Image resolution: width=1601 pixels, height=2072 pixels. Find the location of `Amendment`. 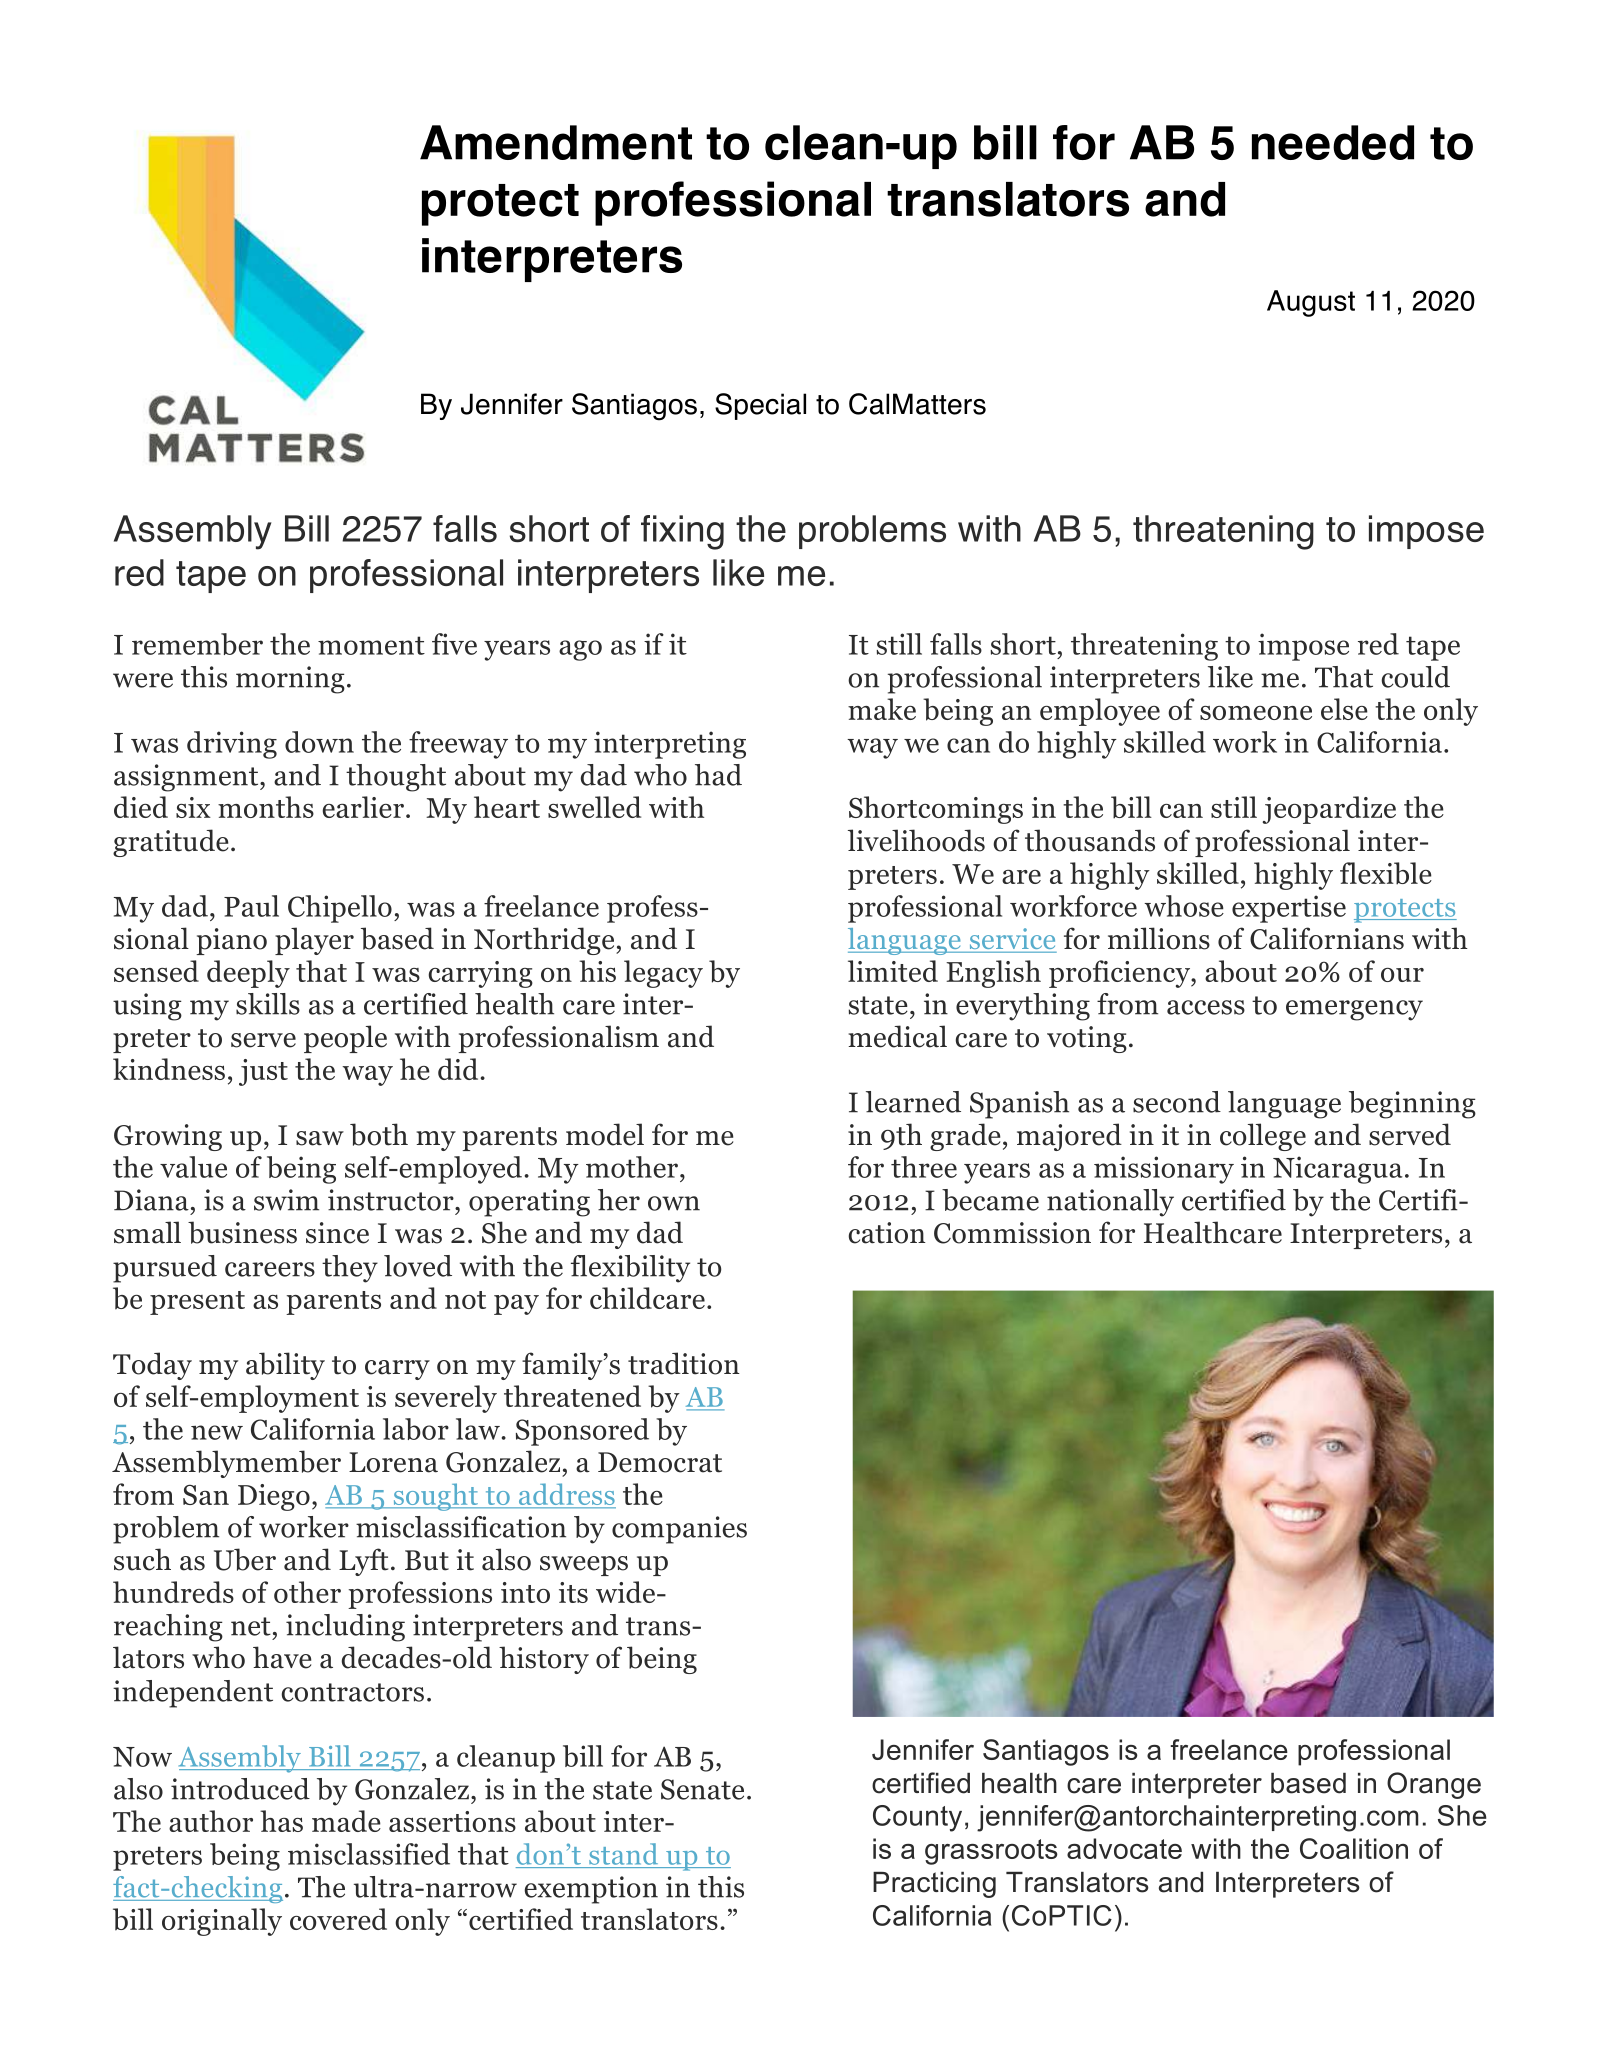

Amendment is located at coordinates (556, 142).
